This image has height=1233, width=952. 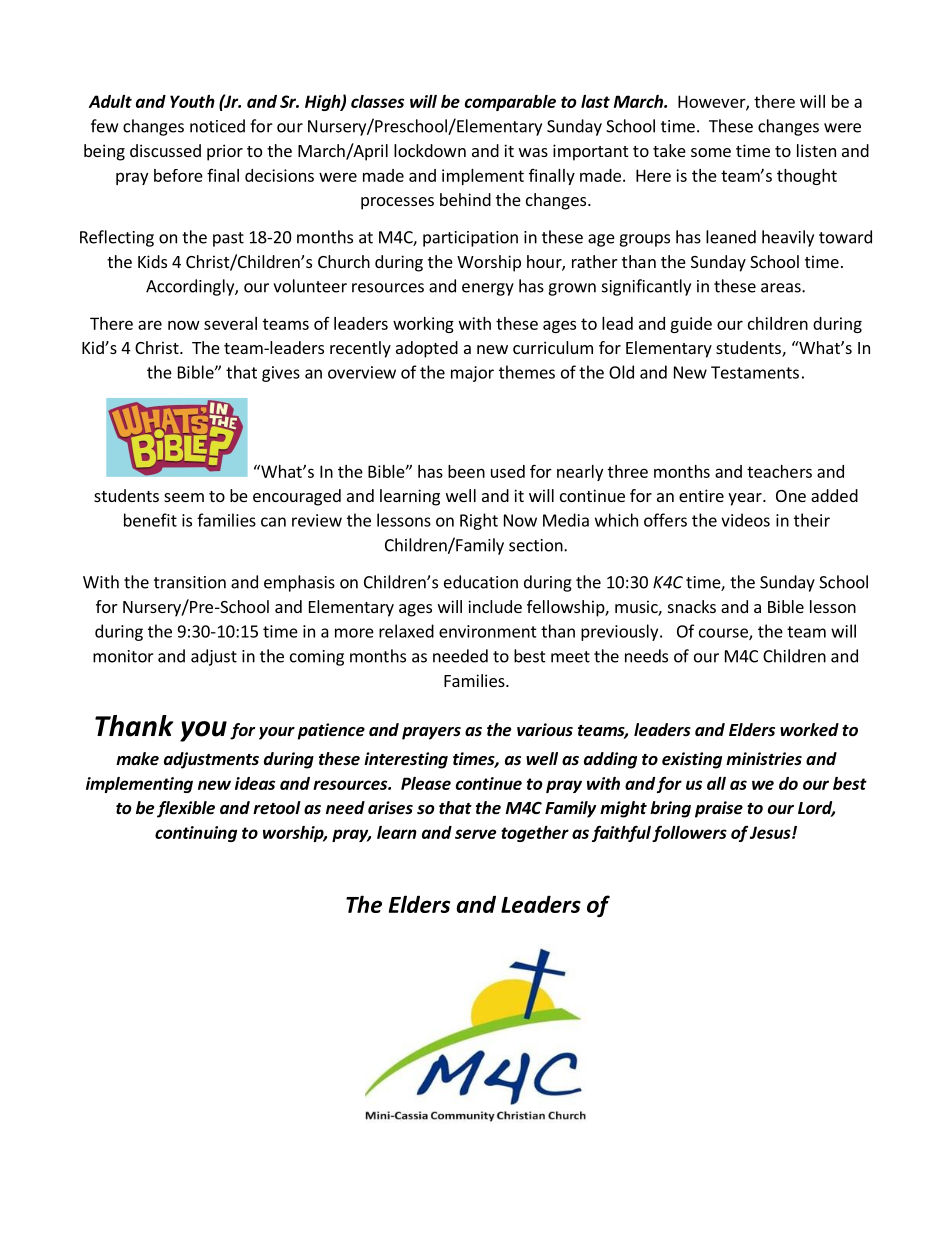 I want to click on teachers, so click(x=779, y=471).
